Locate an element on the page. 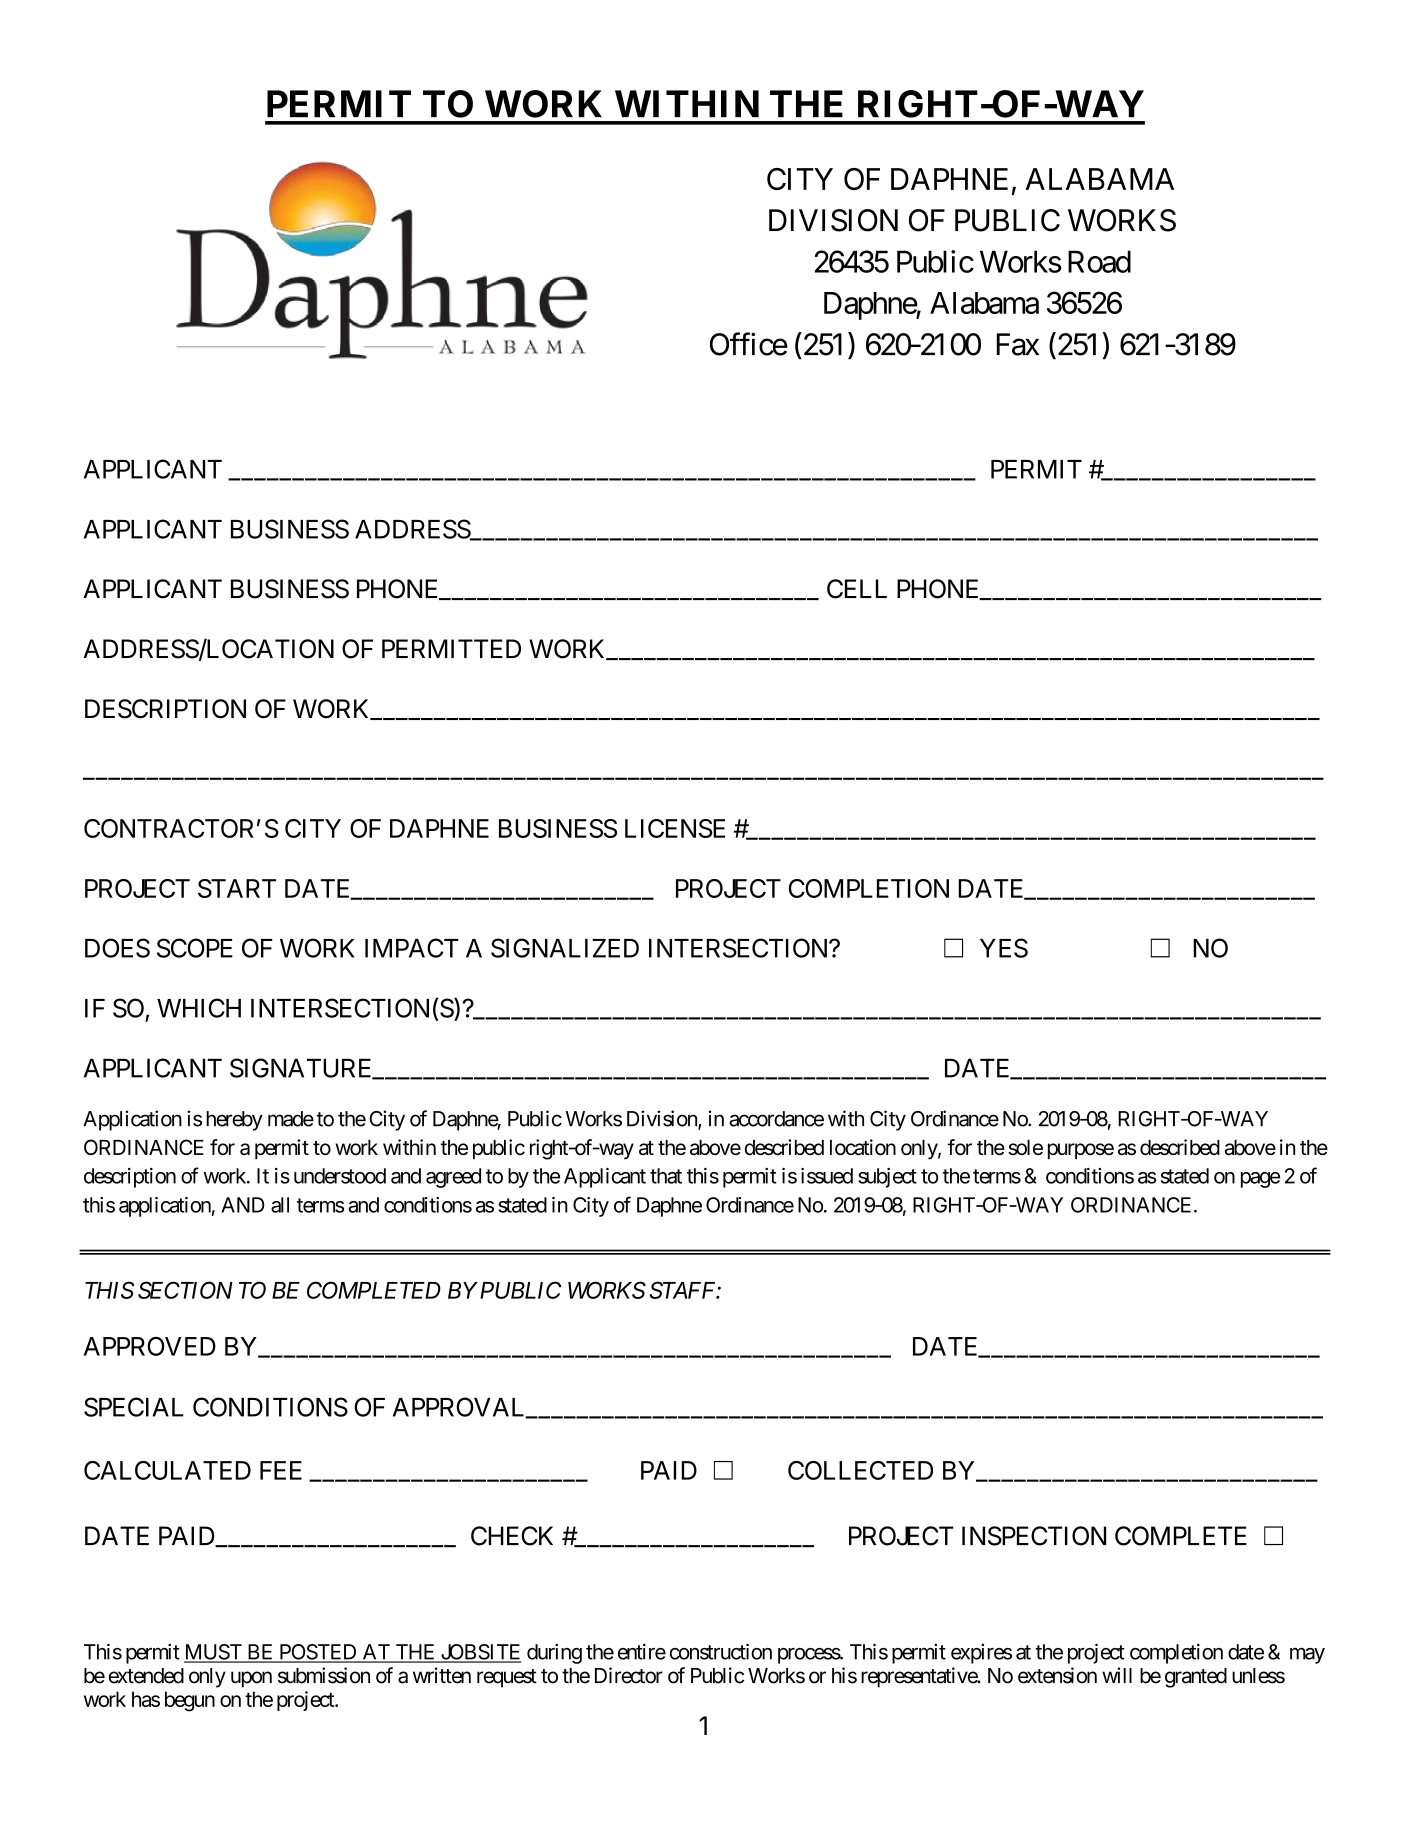 The width and height of the page is (1410, 1824). subject is located at coordinates (887, 1178).
